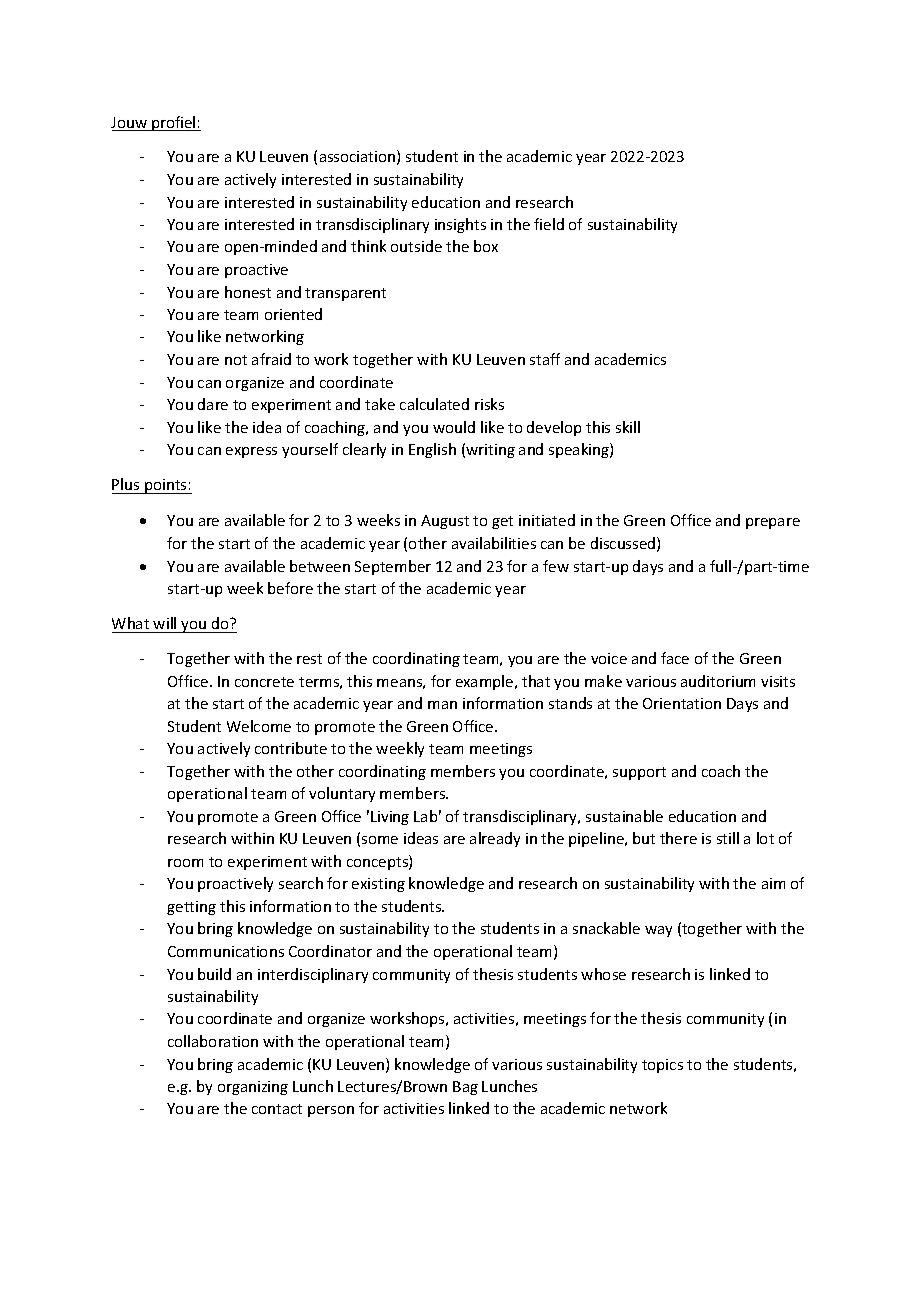  I want to click on concrete, so click(264, 682).
